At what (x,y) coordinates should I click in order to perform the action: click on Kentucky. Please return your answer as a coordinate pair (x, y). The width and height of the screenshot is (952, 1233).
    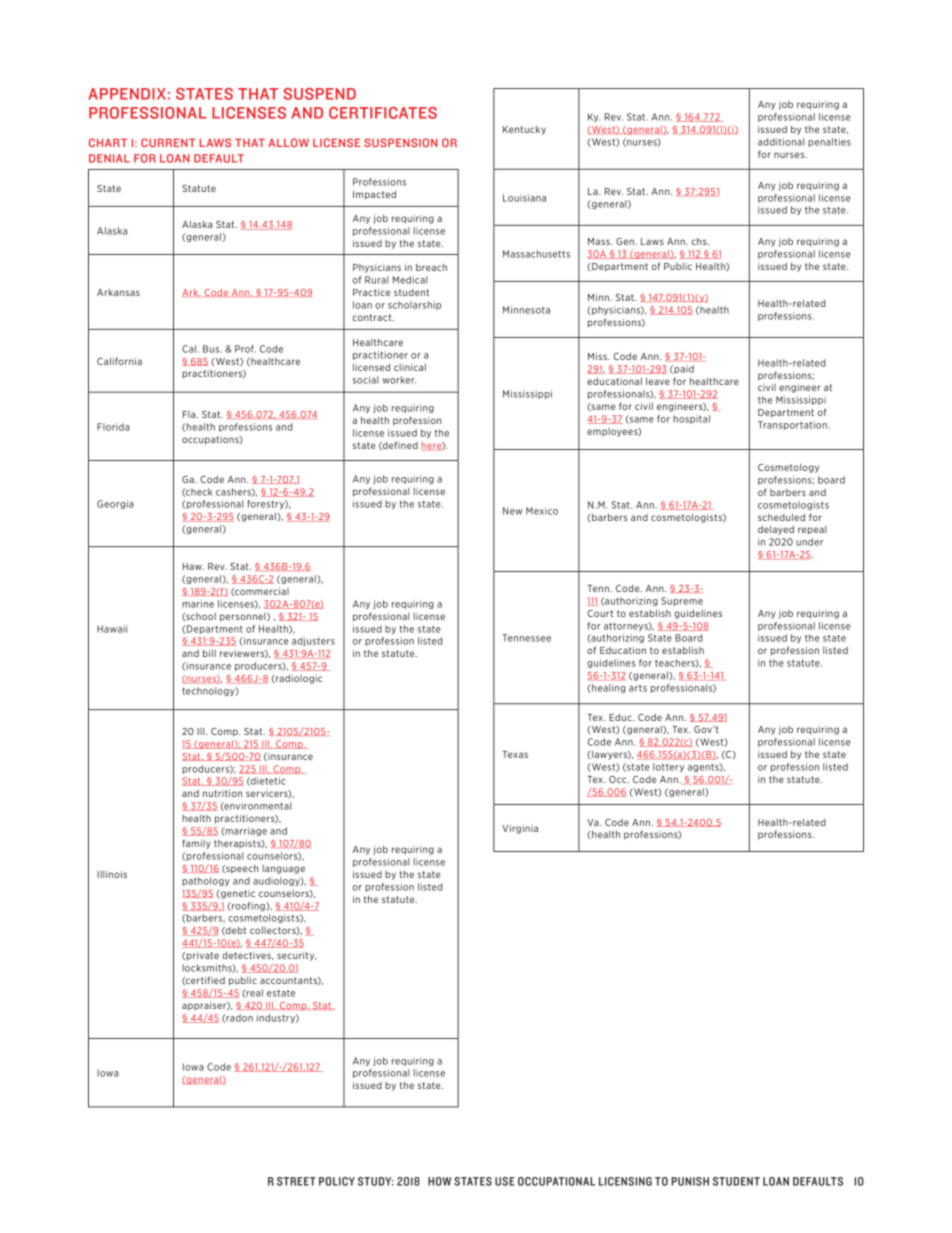
    Looking at the image, I should click on (524, 130).
